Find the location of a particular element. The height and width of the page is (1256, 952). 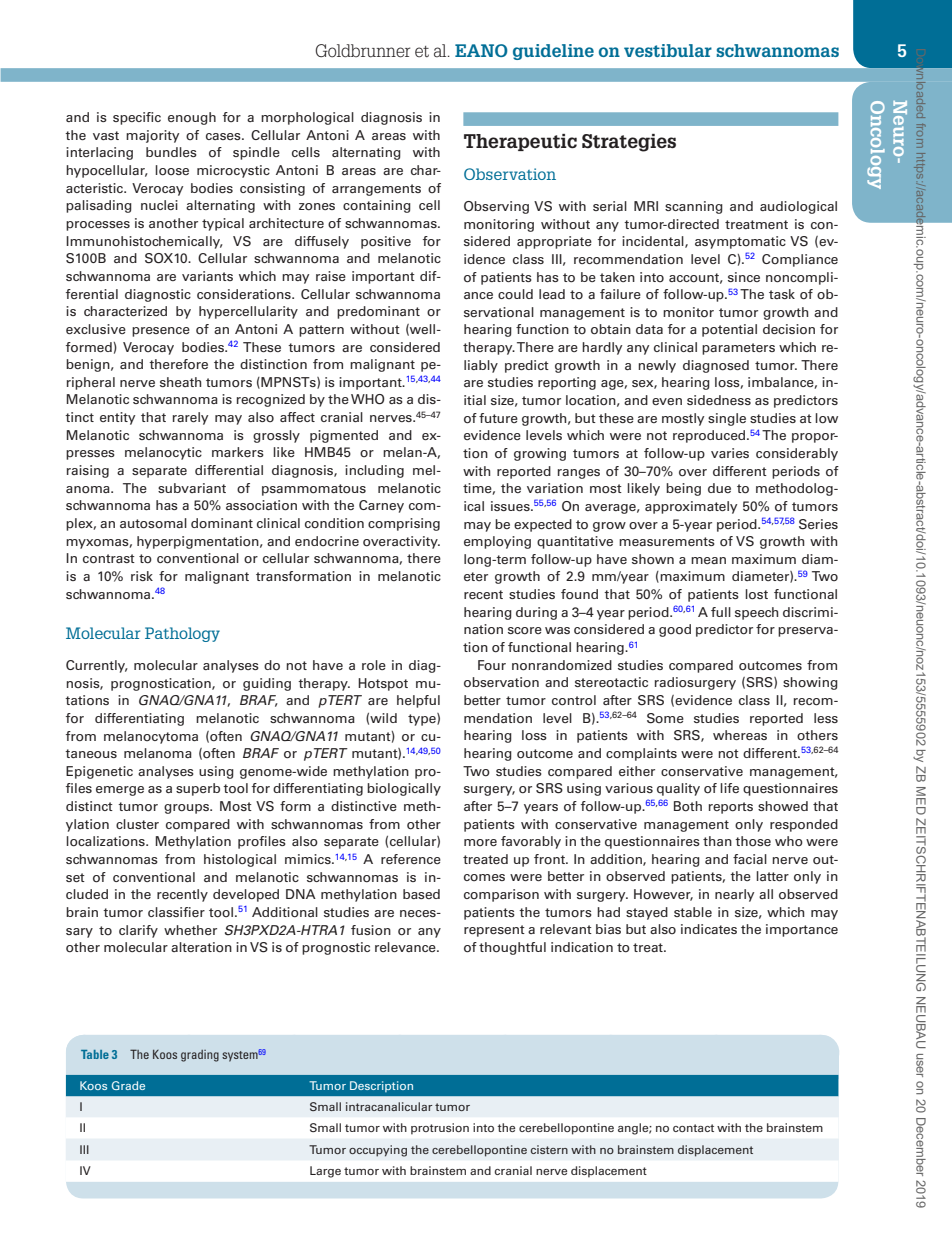

enough is located at coordinates (192, 118).
